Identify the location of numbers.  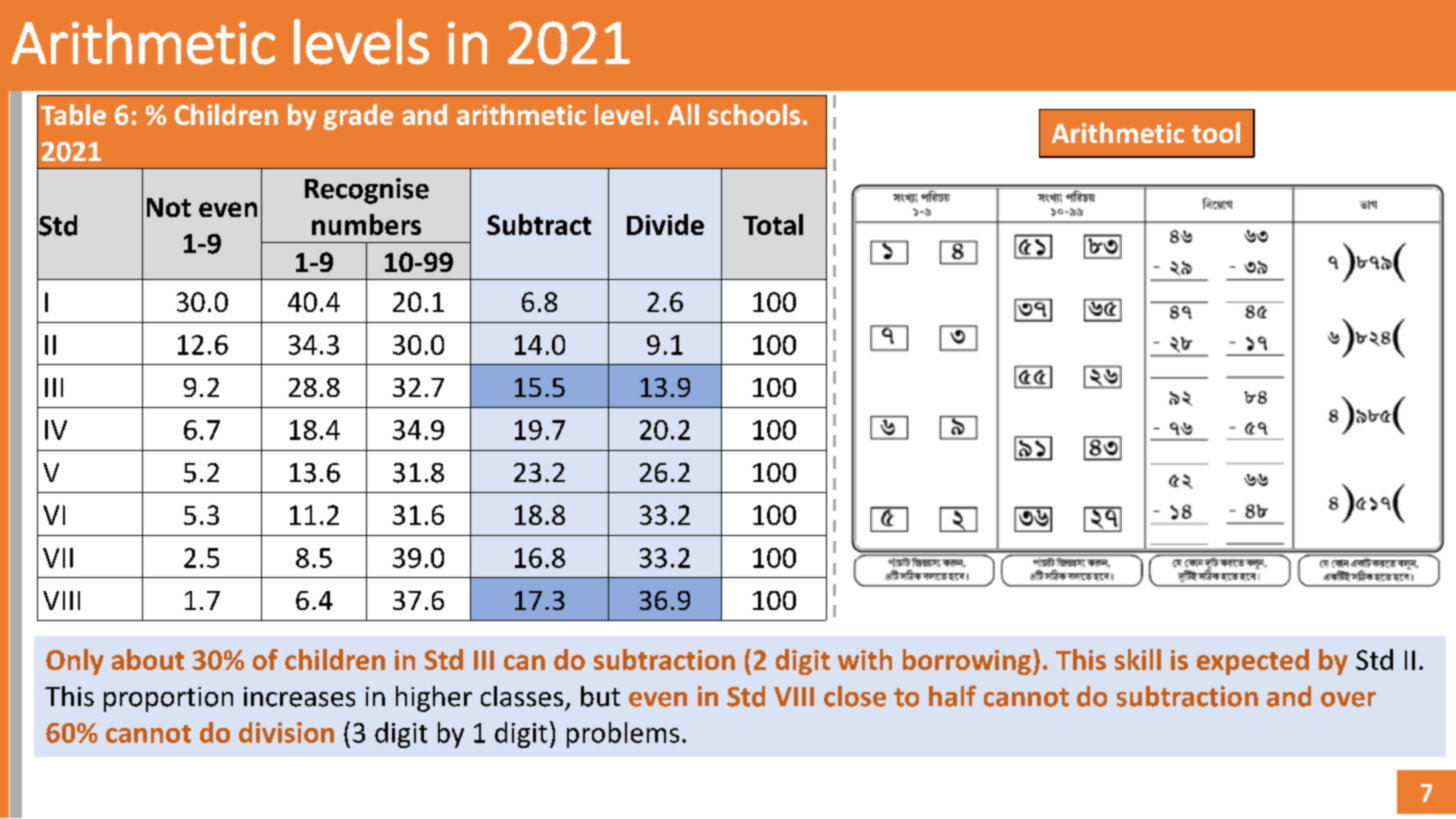
(366, 224).
